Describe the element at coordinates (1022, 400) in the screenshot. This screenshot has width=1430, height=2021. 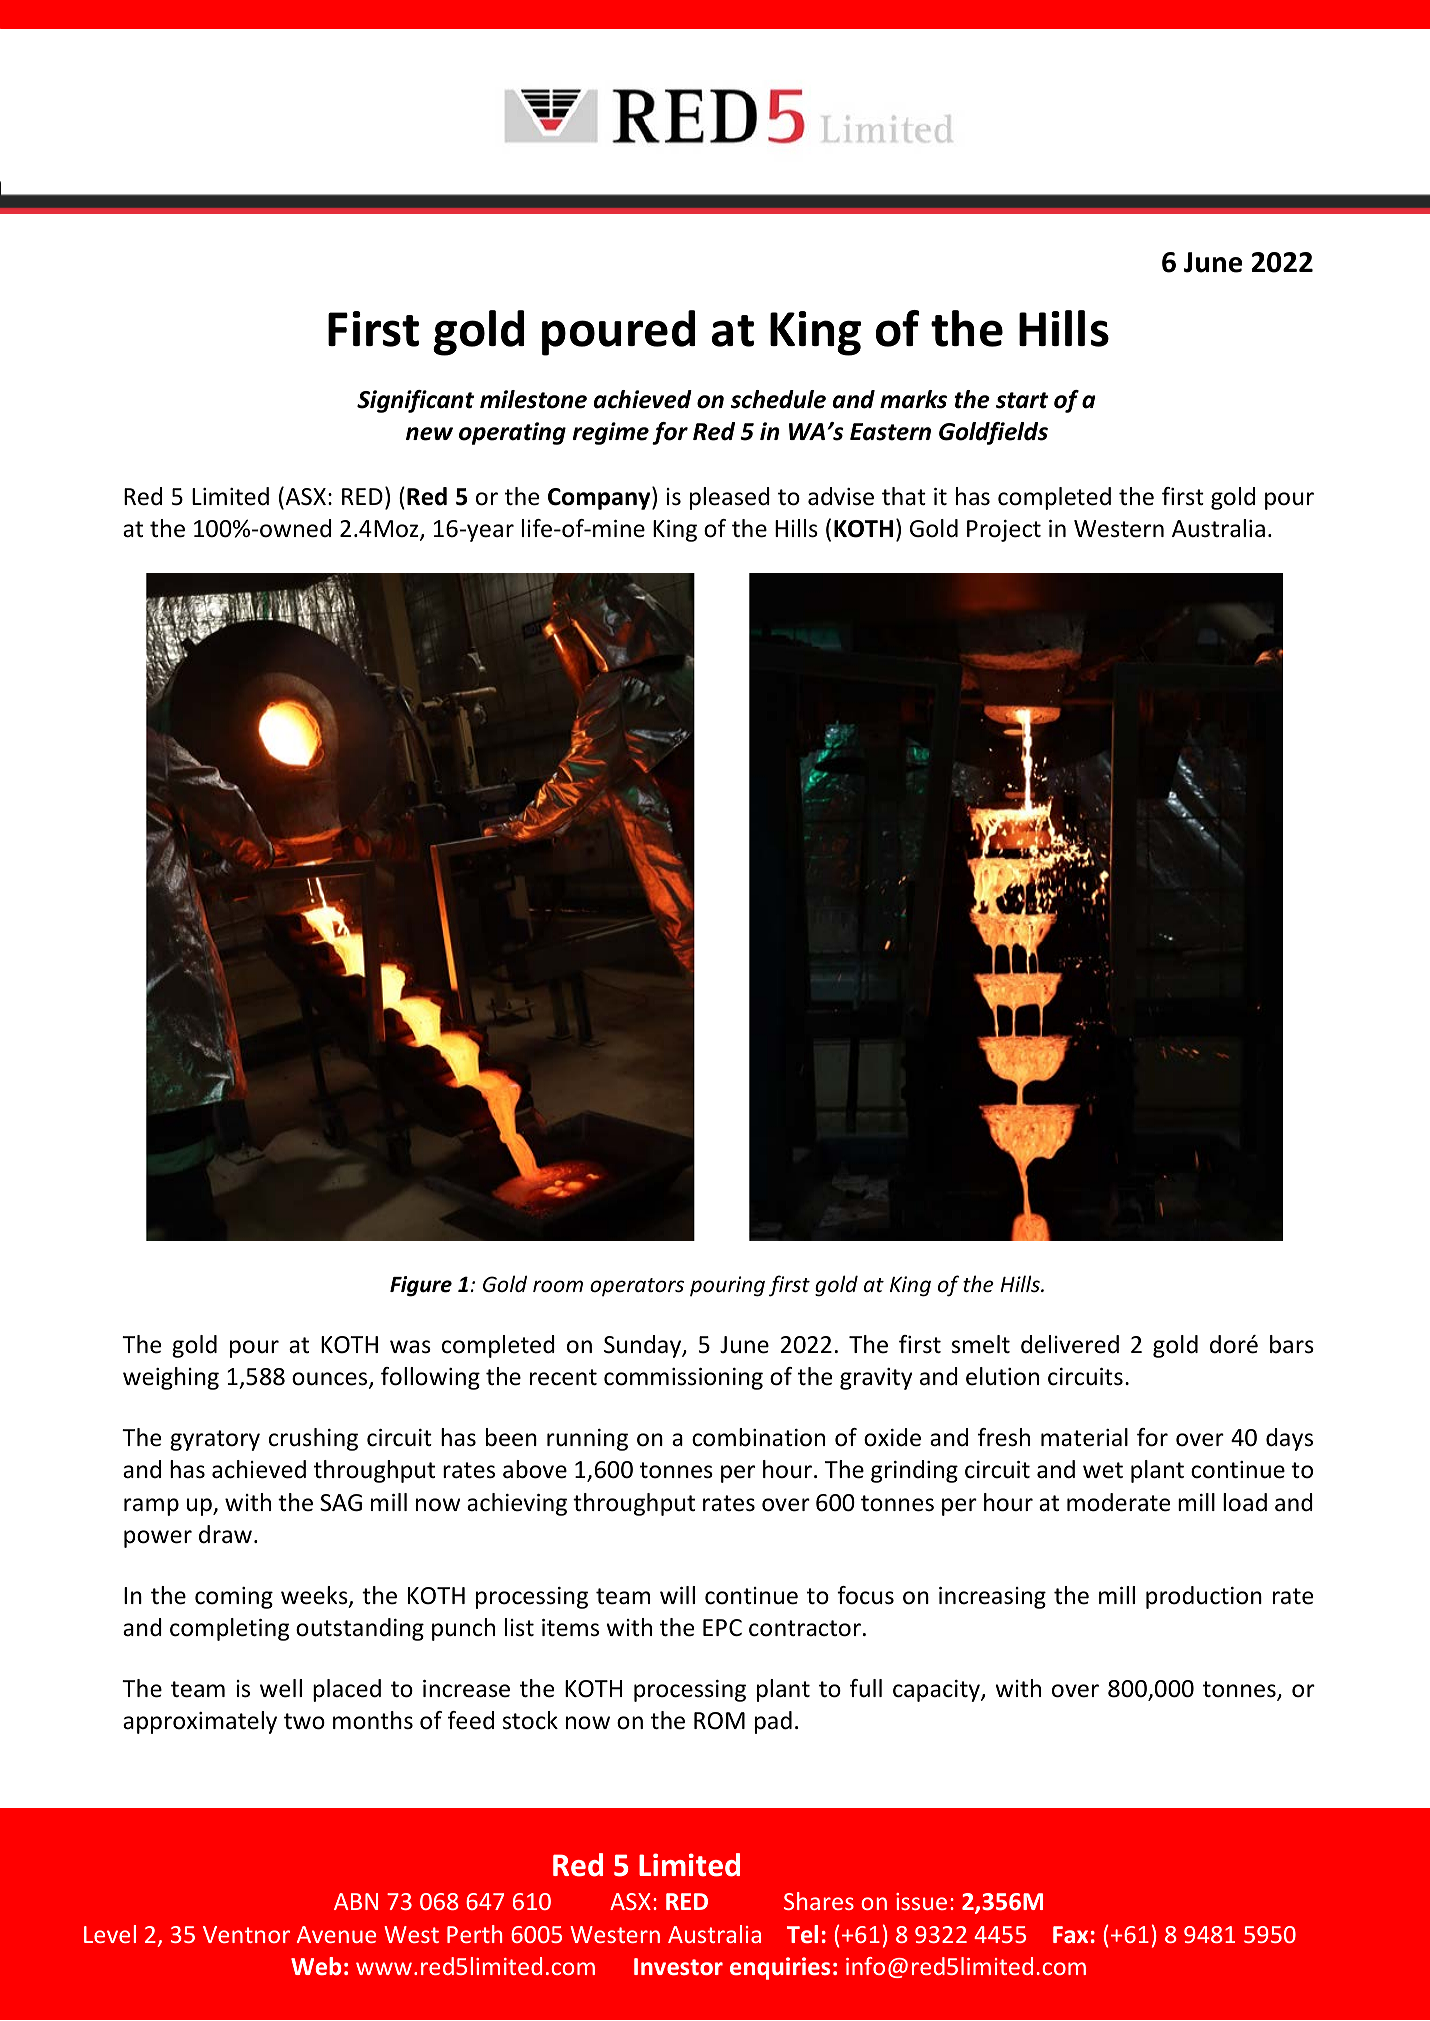
I see `start` at that location.
